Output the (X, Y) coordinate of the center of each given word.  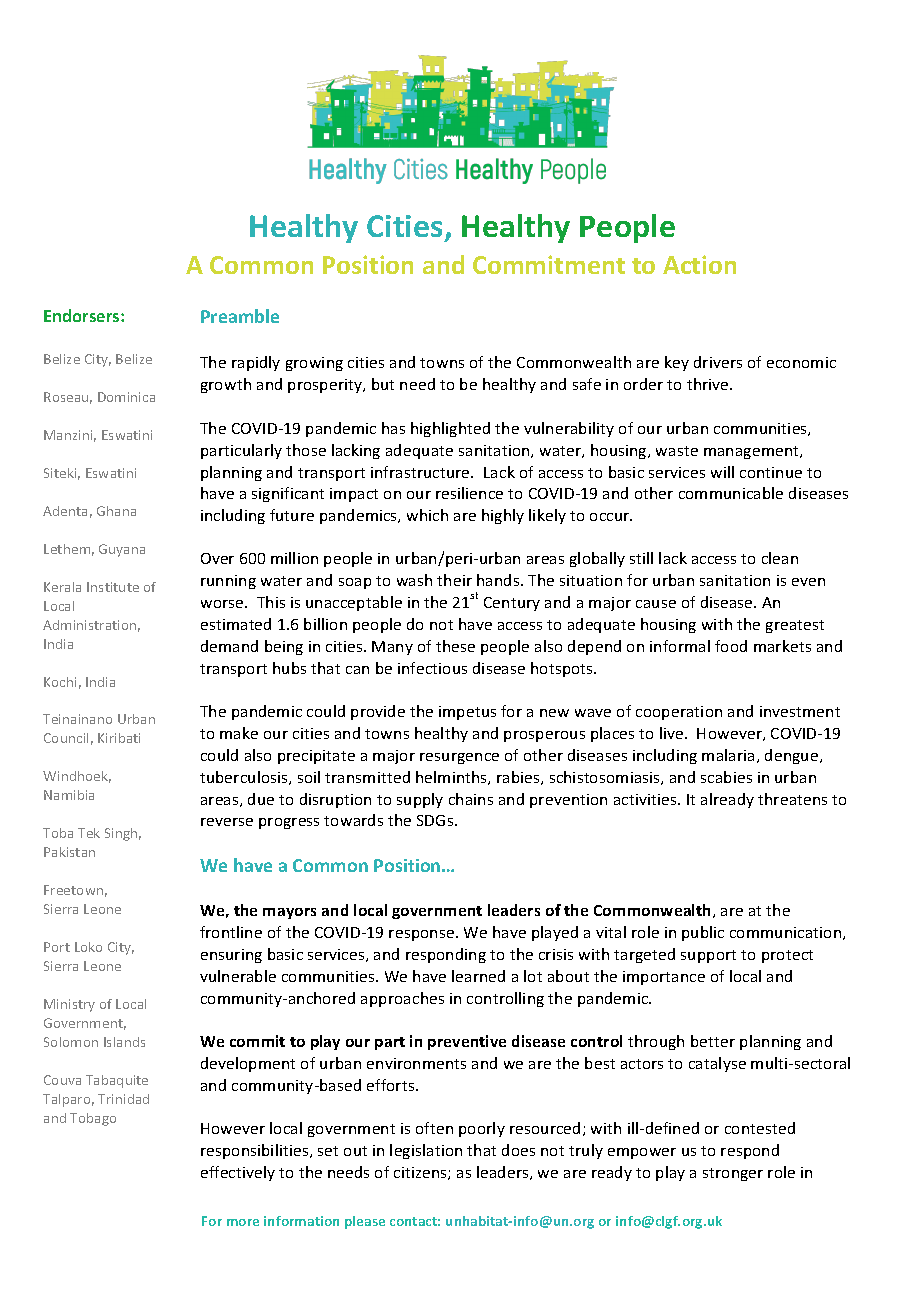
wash (414, 580)
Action (699, 264)
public (703, 933)
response (423, 935)
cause (656, 604)
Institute (113, 587)
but (383, 384)
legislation (426, 1151)
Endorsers (83, 315)
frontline (231, 932)
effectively (238, 1173)
